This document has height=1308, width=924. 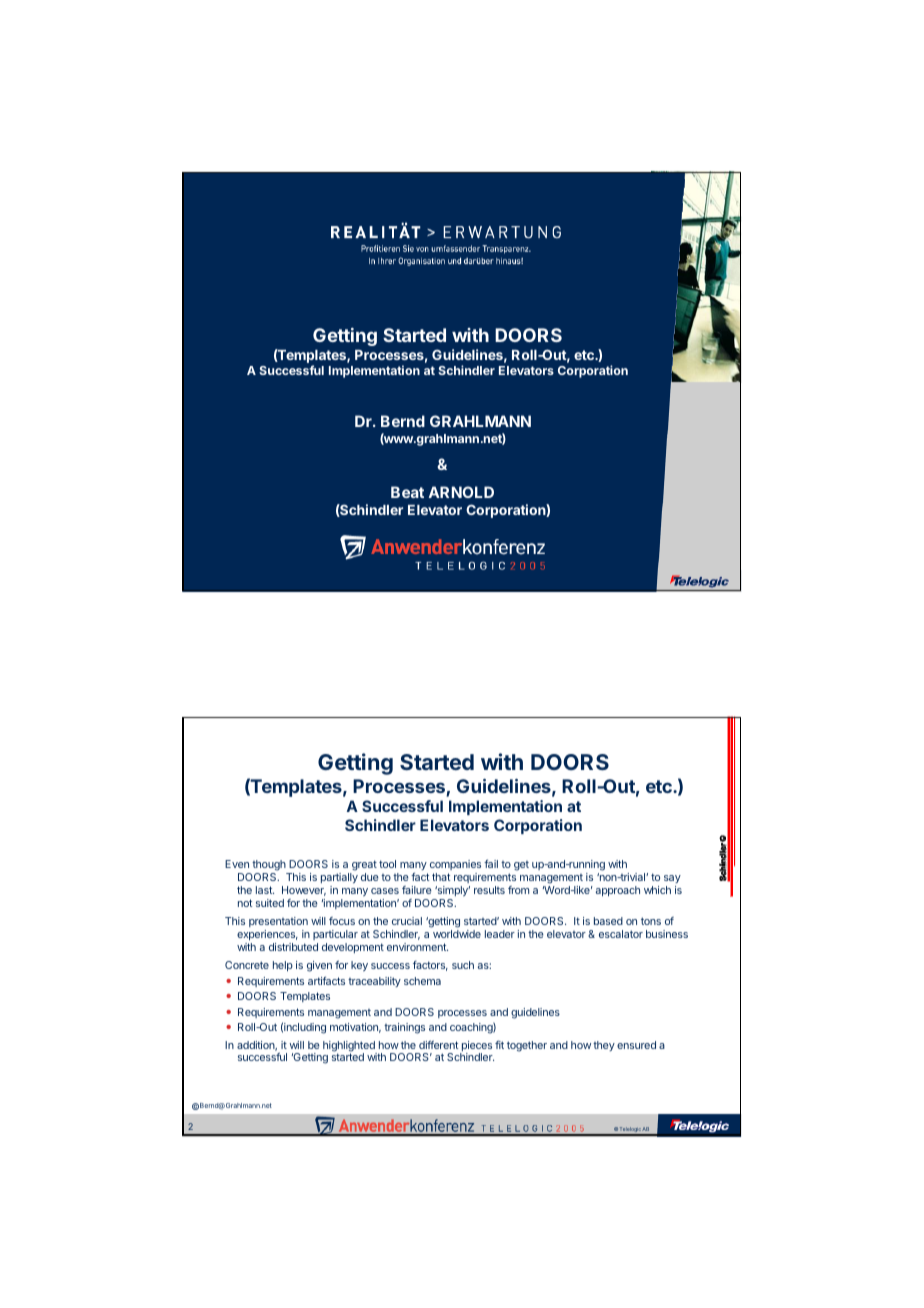 I want to click on say, so click(x=672, y=881).
